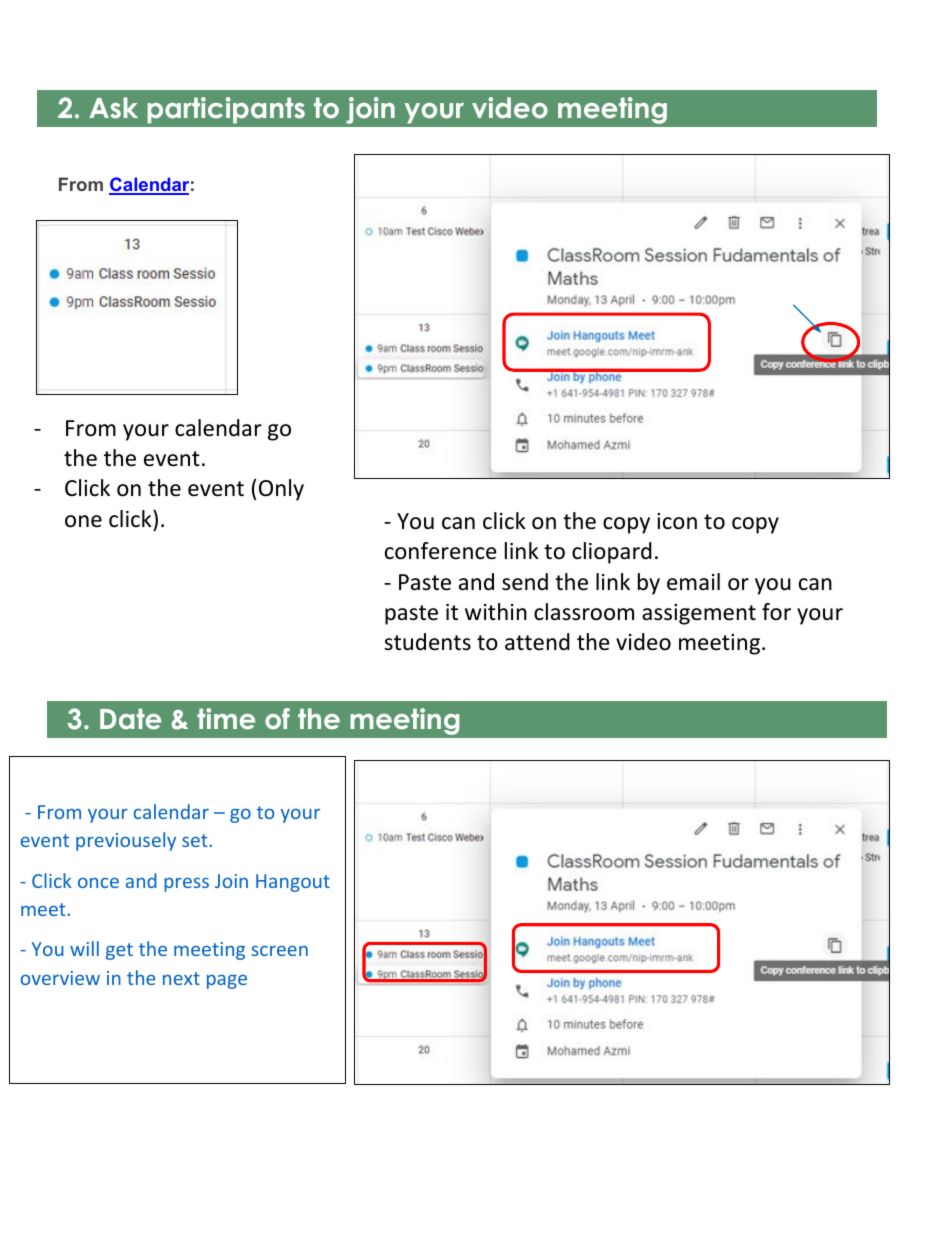  I want to click on Ask, so click(113, 108).
